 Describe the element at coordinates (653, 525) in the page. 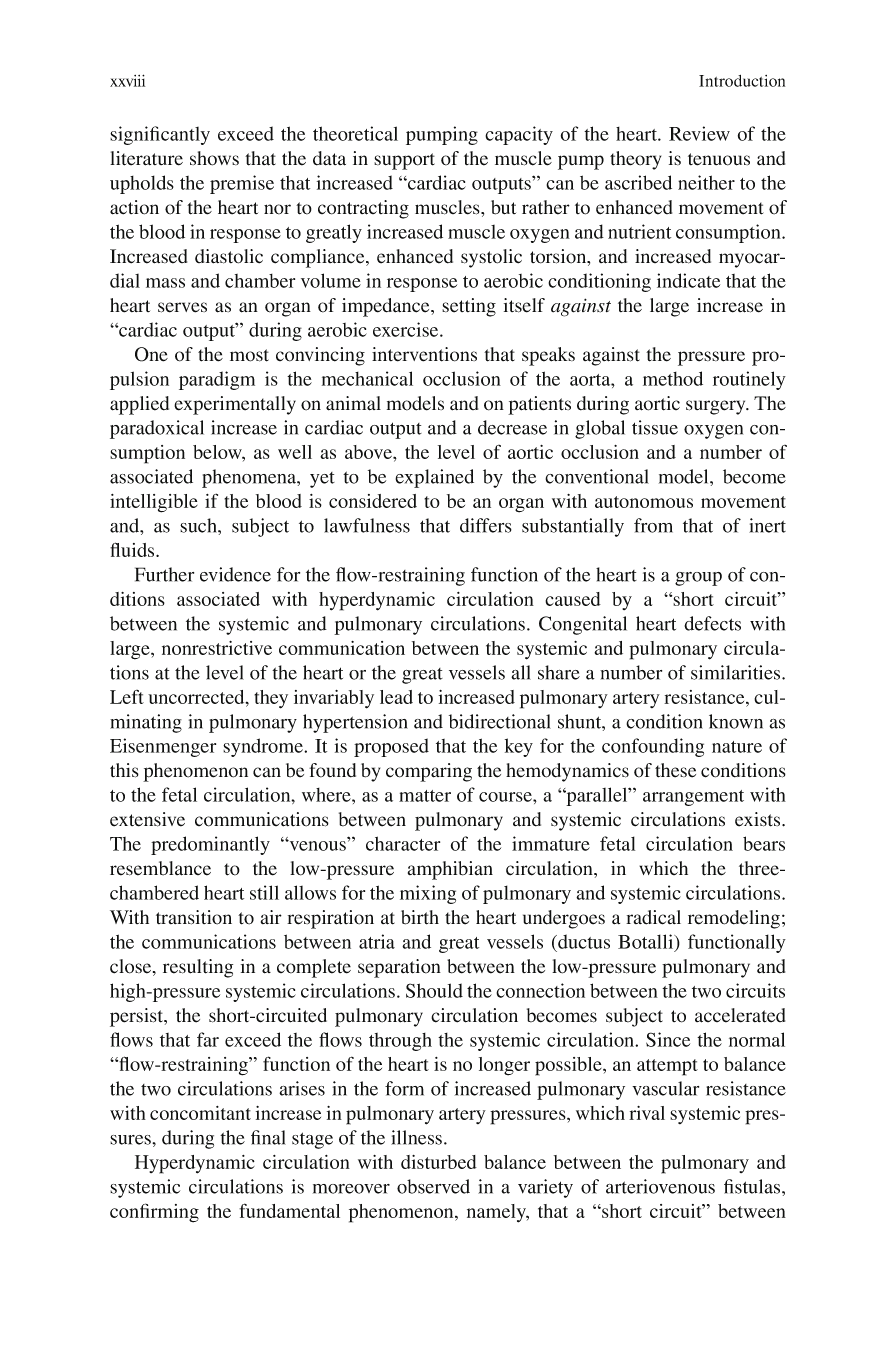

I see `from` at that location.
